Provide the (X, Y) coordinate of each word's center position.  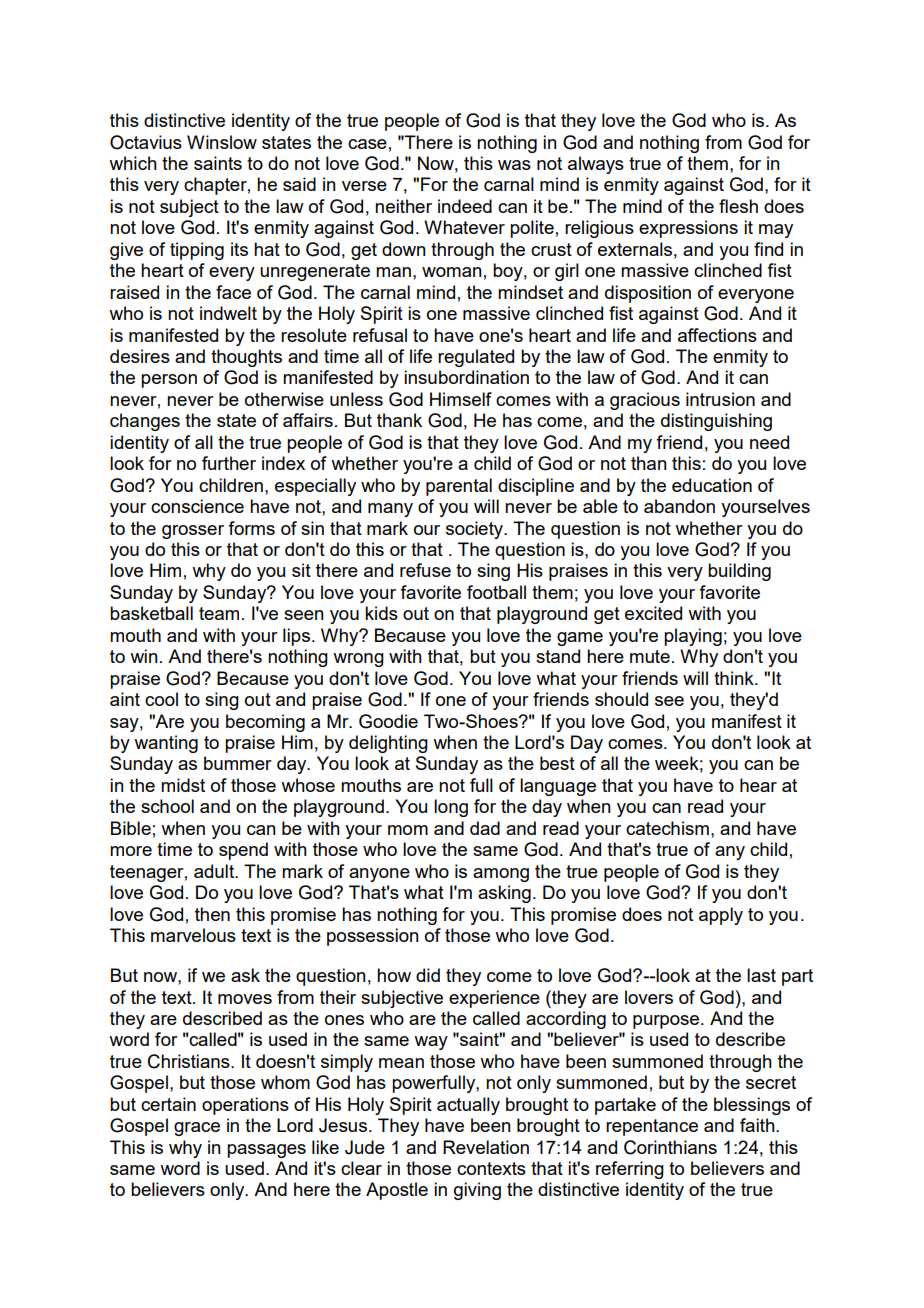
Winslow (222, 142)
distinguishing (716, 422)
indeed (465, 206)
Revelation (486, 1147)
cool (161, 699)
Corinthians (670, 1147)
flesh (738, 206)
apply (721, 916)
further (229, 463)
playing (693, 637)
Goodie (388, 721)
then (212, 914)
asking (504, 894)
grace (197, 1129)
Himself (461, 399)
